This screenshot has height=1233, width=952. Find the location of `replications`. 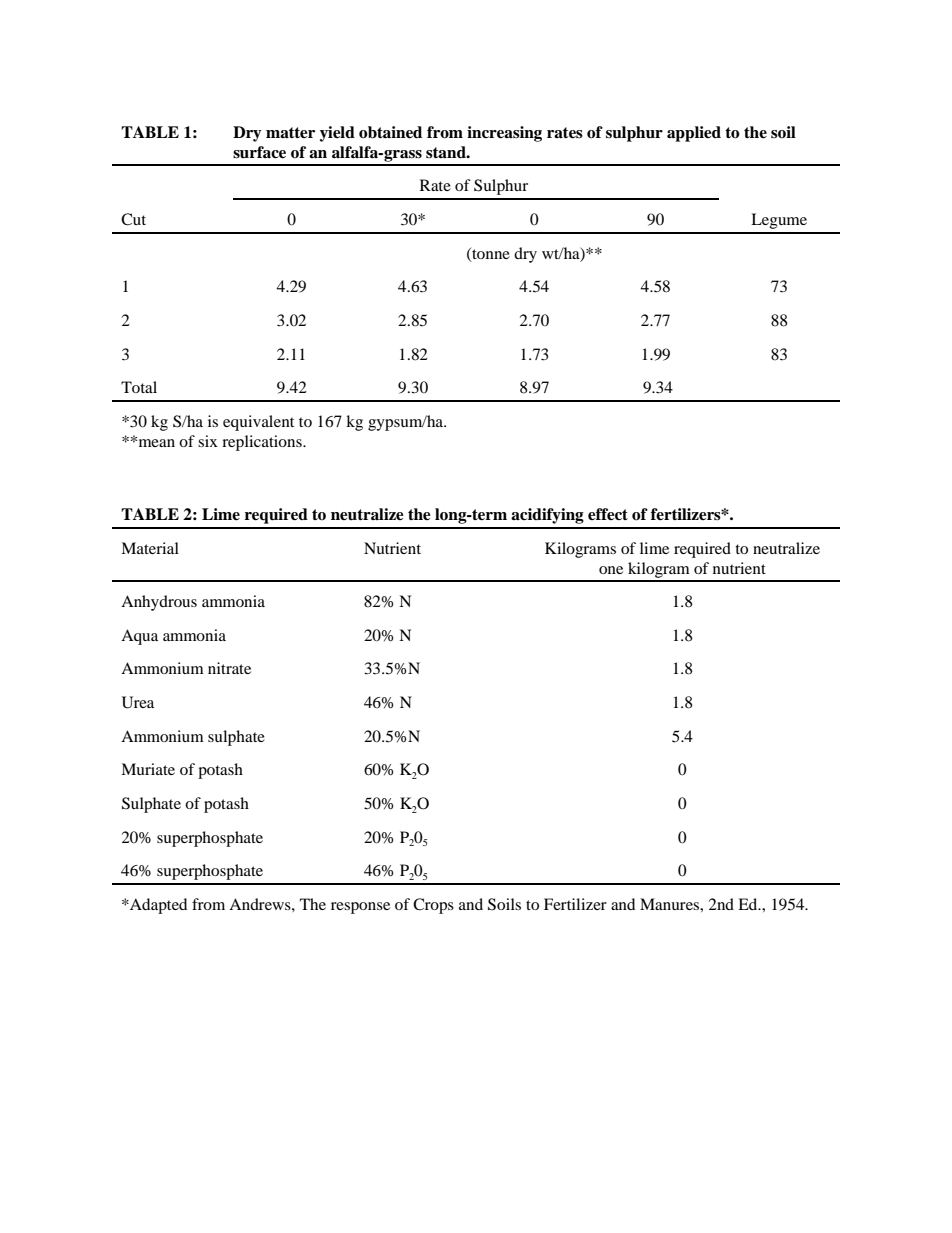

replications is located at coordinates (263, 443).
